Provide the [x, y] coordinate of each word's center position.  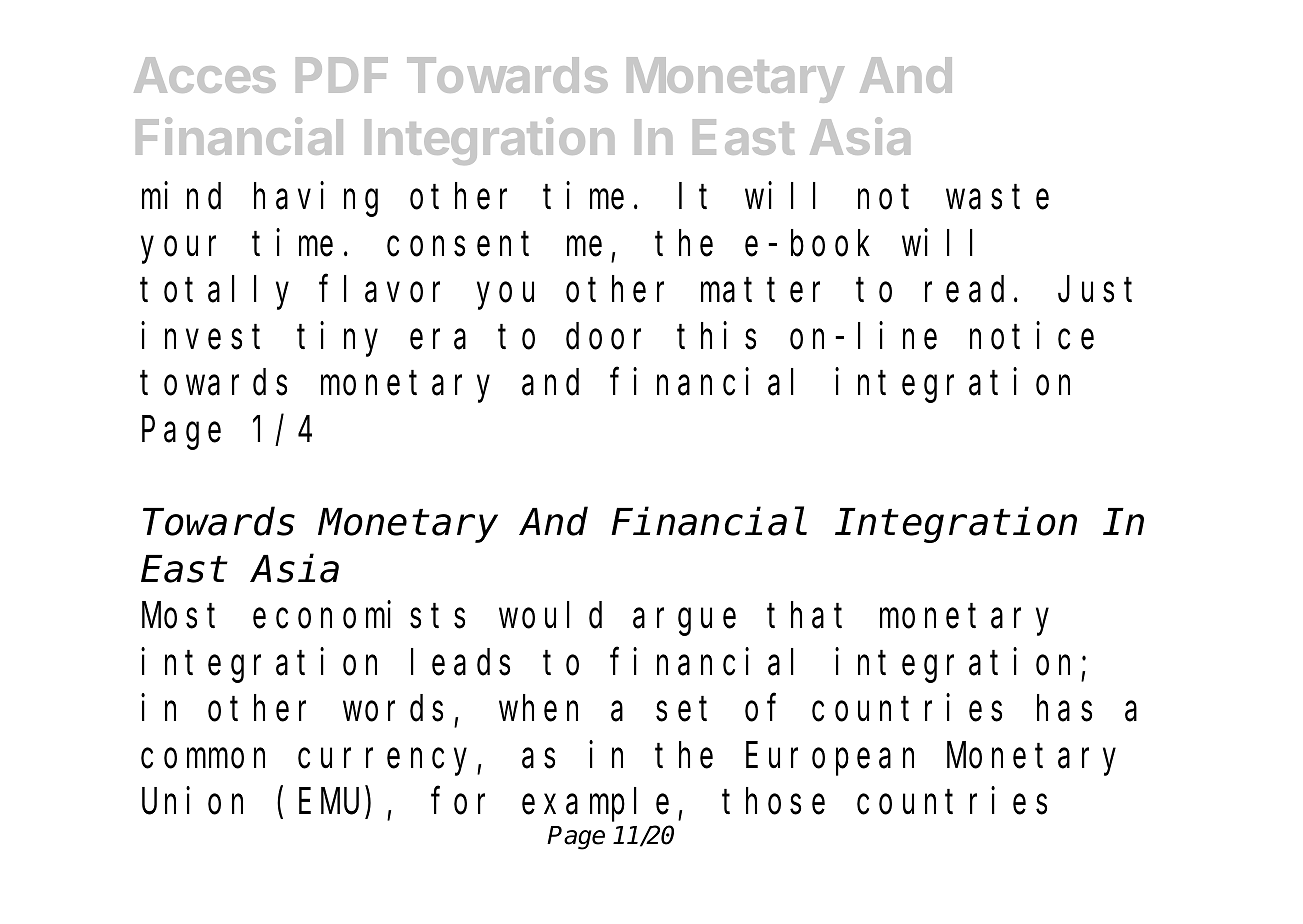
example [595, 805]
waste [997, 198]
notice [1032, 336]
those [774, 802]
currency [388, 762]
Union [192, 801]
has [1064, 709]
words [393, 709]
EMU [332, 805]
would [550, 616]
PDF [342, 75]
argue [684, 623]
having [316, 200]
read [964, 290]
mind [181, 196]
